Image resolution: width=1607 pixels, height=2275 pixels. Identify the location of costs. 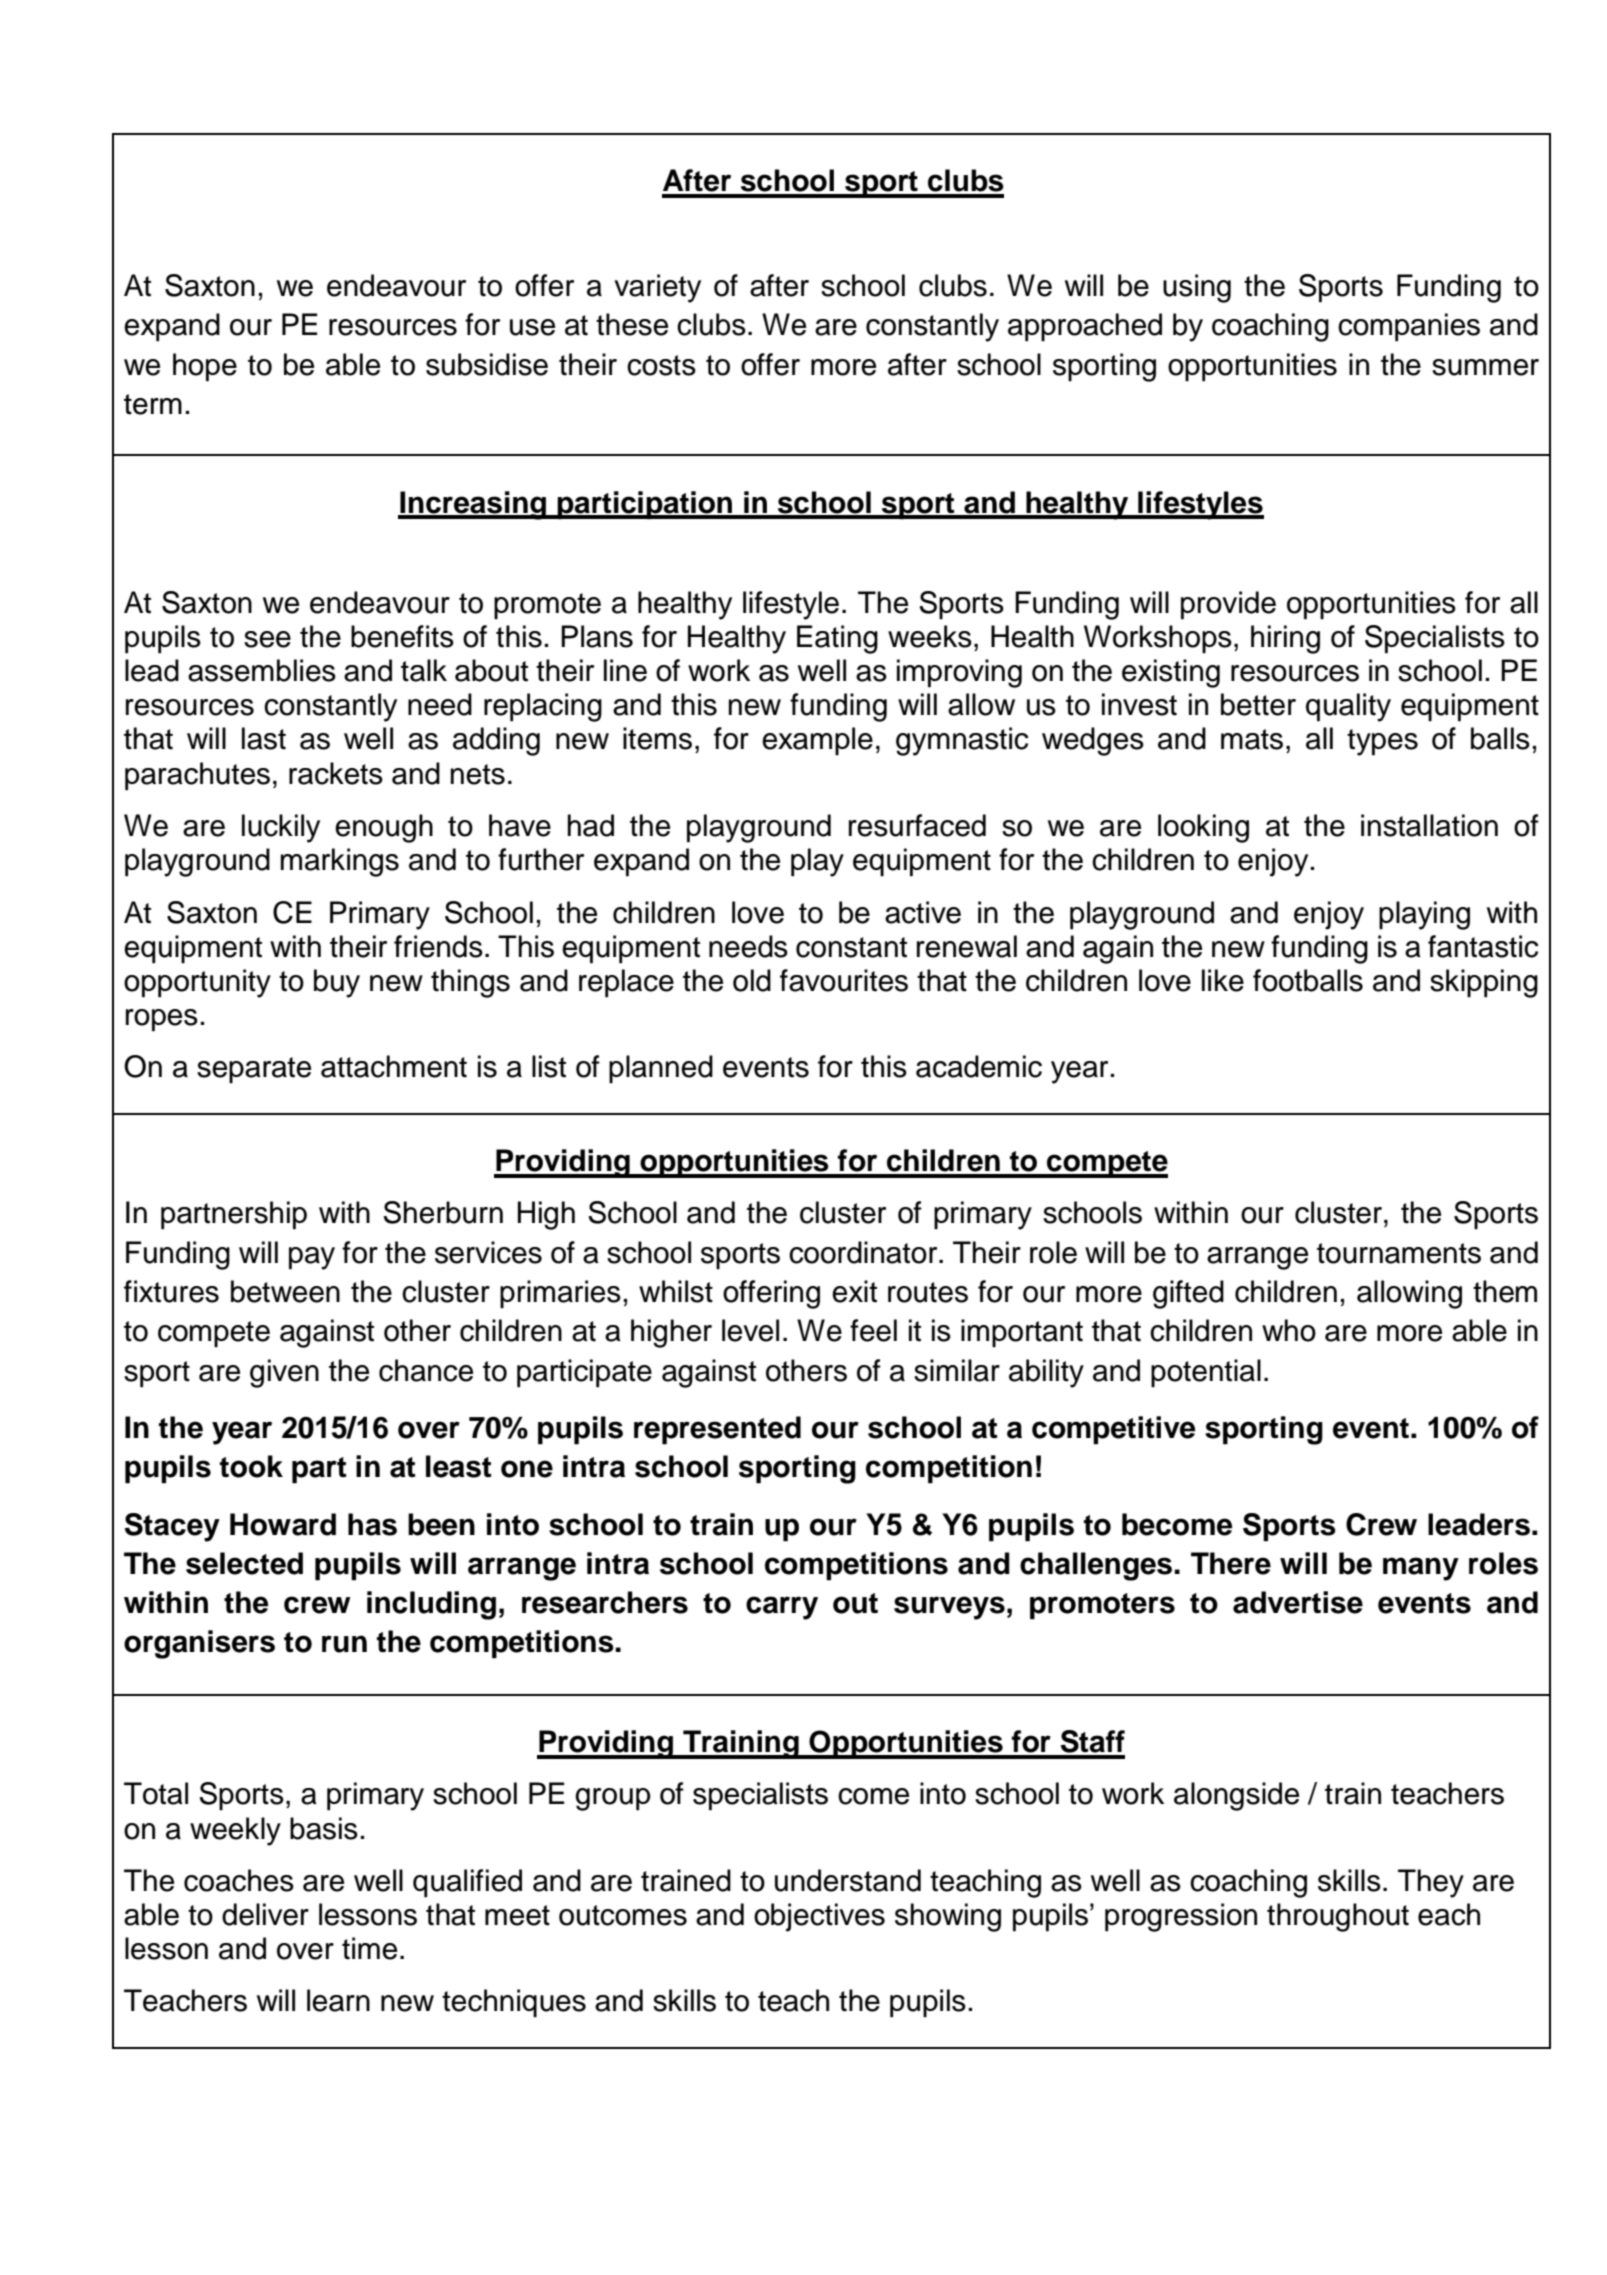
(661, 365).
